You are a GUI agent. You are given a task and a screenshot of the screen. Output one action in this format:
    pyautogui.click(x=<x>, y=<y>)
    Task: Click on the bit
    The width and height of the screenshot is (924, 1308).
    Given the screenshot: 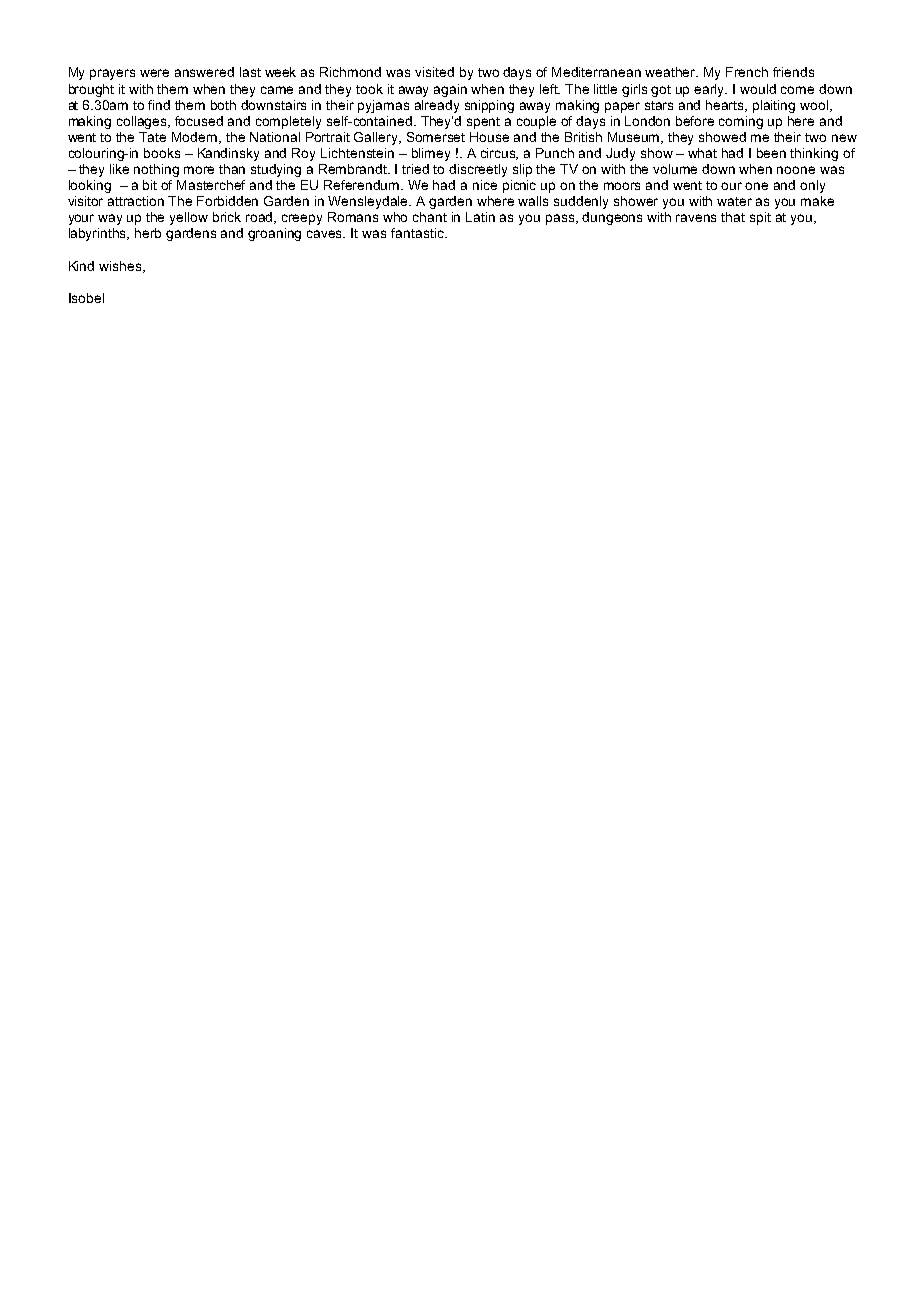 What is the action you would take?
    pyautogui.click(x=150, y=185)
